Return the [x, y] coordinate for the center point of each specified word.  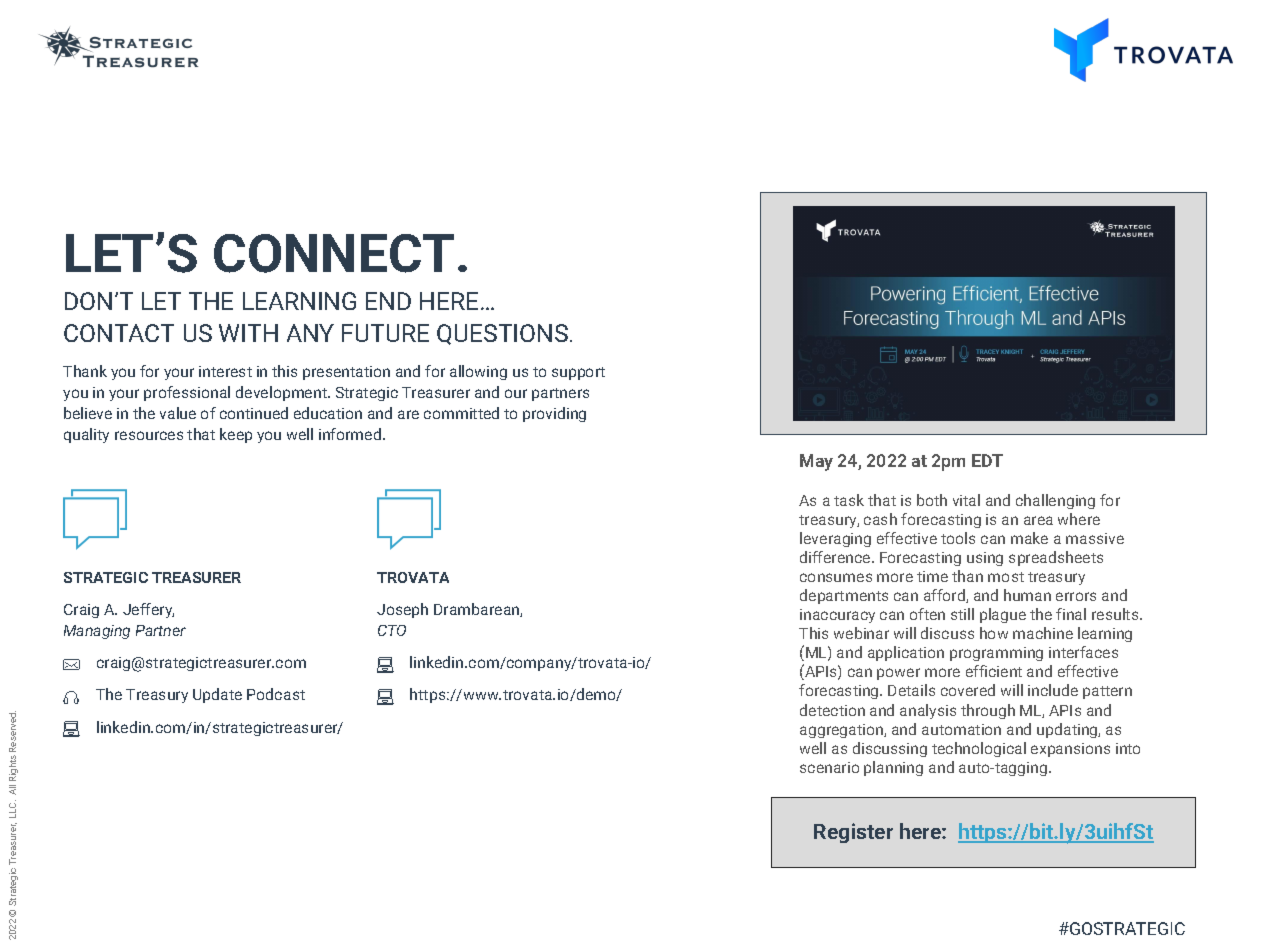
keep [236, 435]
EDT [987, 460]
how [994, 633]
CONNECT [334, 253]
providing [554, 414]
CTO [392, 630]
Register [853, 833]
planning [893, 768]
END [388, 301]
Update [217, 695]
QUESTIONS [502, 334]
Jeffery [148, 610]
